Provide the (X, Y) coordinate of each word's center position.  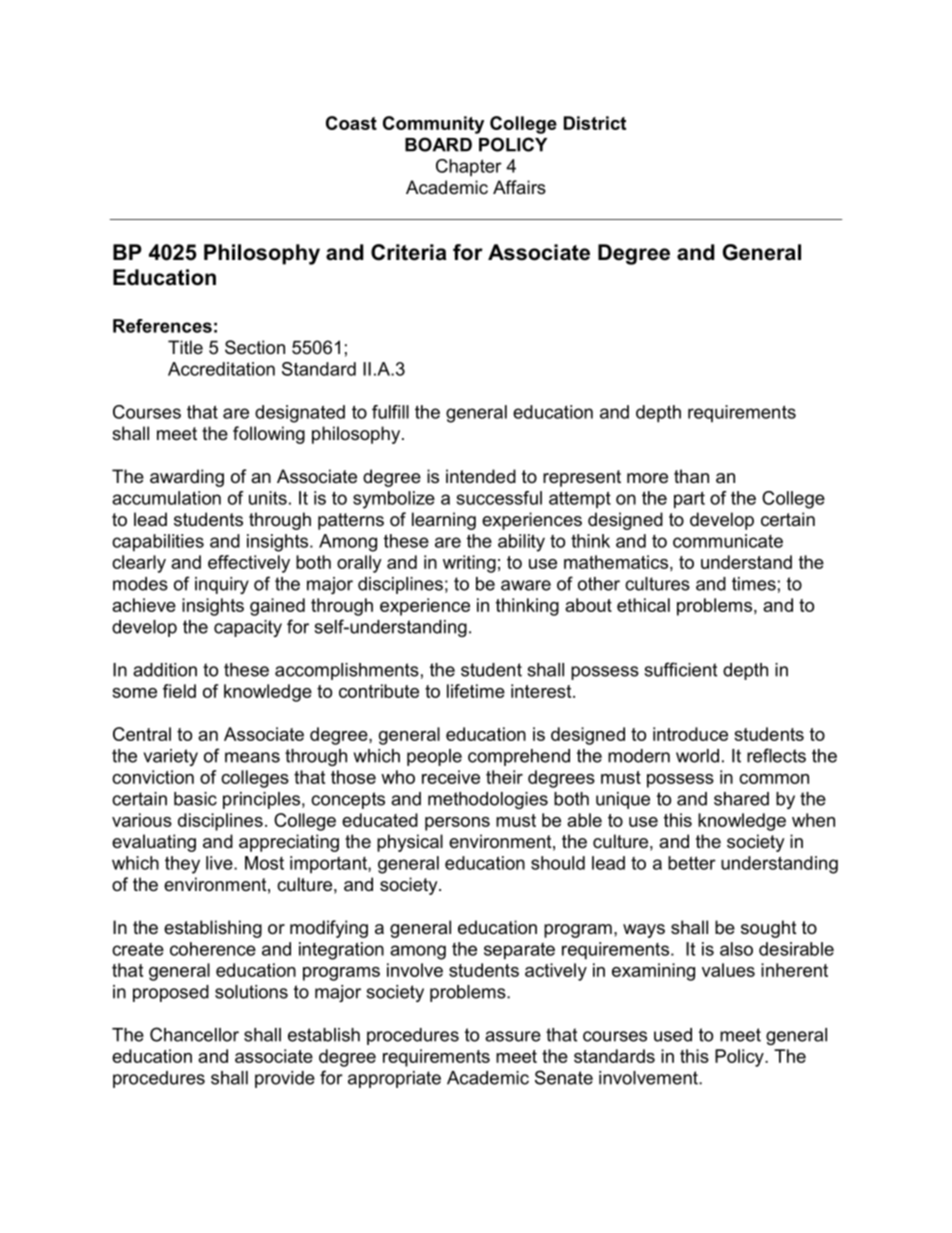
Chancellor (194, 1034)
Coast (351, 123)
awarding (187, 478)
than (691, 476)
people (434, 757)
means (252, 757)
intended (481, 476)
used (673, 1035)
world (697, 756)
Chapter (469, 167)
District (595, 123)
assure (513, 1036)
